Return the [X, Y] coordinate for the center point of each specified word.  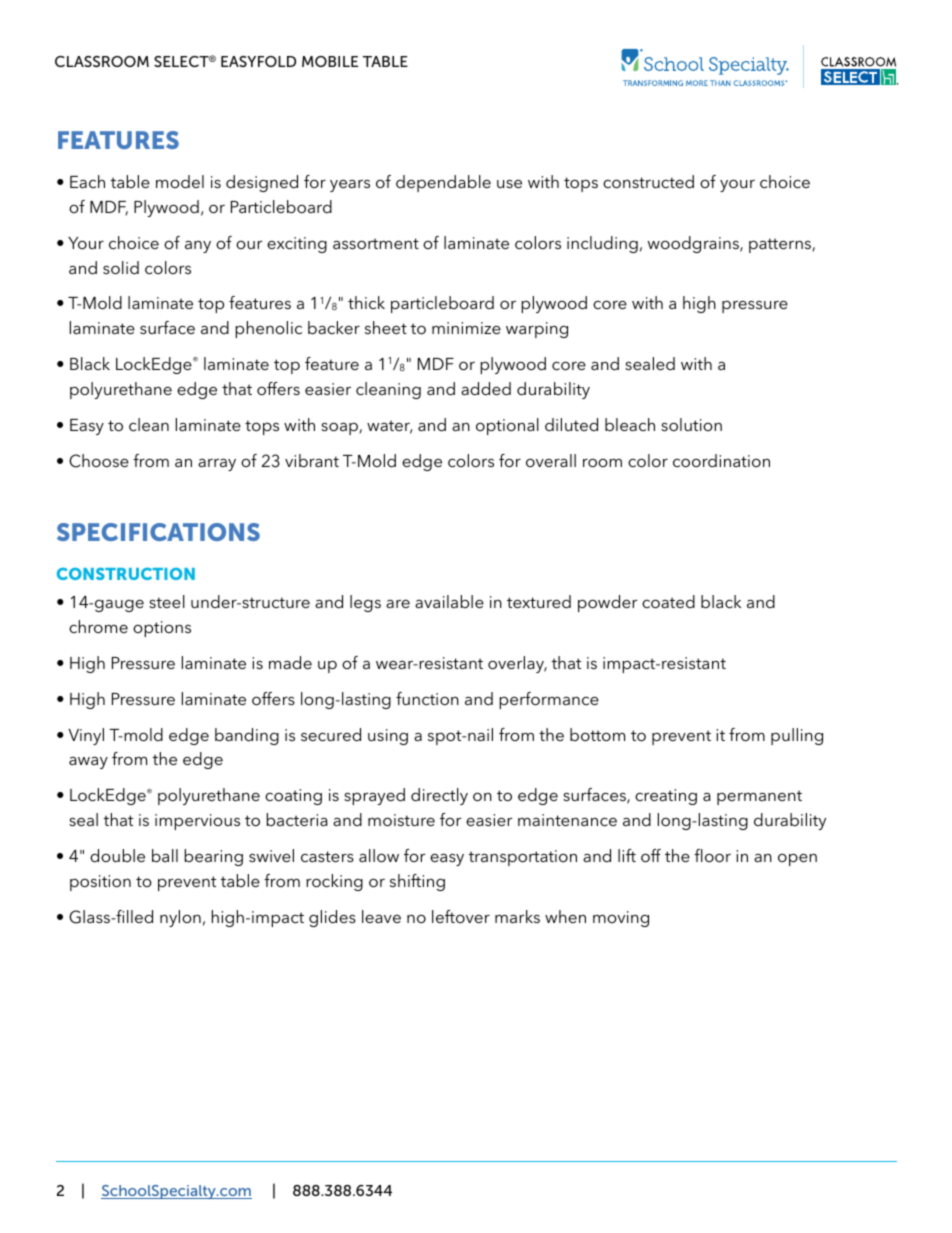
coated [668, 601]
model [180, 181]
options [162, 629]
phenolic [268, 329]
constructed [648, 181]
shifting [417, 882]
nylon [180, 918]
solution [691, 424]
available [449, 601]
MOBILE [330, 61]
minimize [466, 328]
